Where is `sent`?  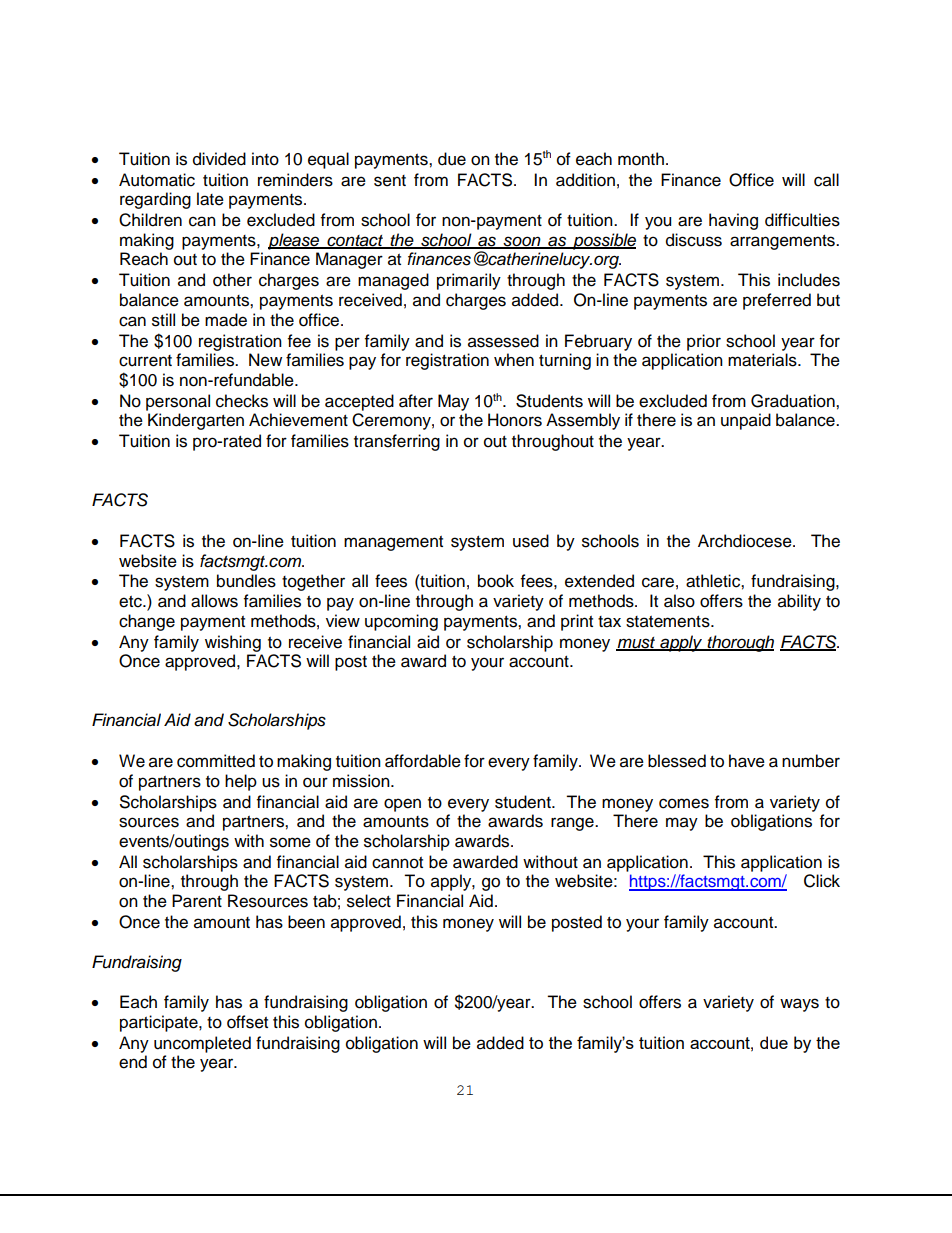 sent is located at coordinates (390, 181).
